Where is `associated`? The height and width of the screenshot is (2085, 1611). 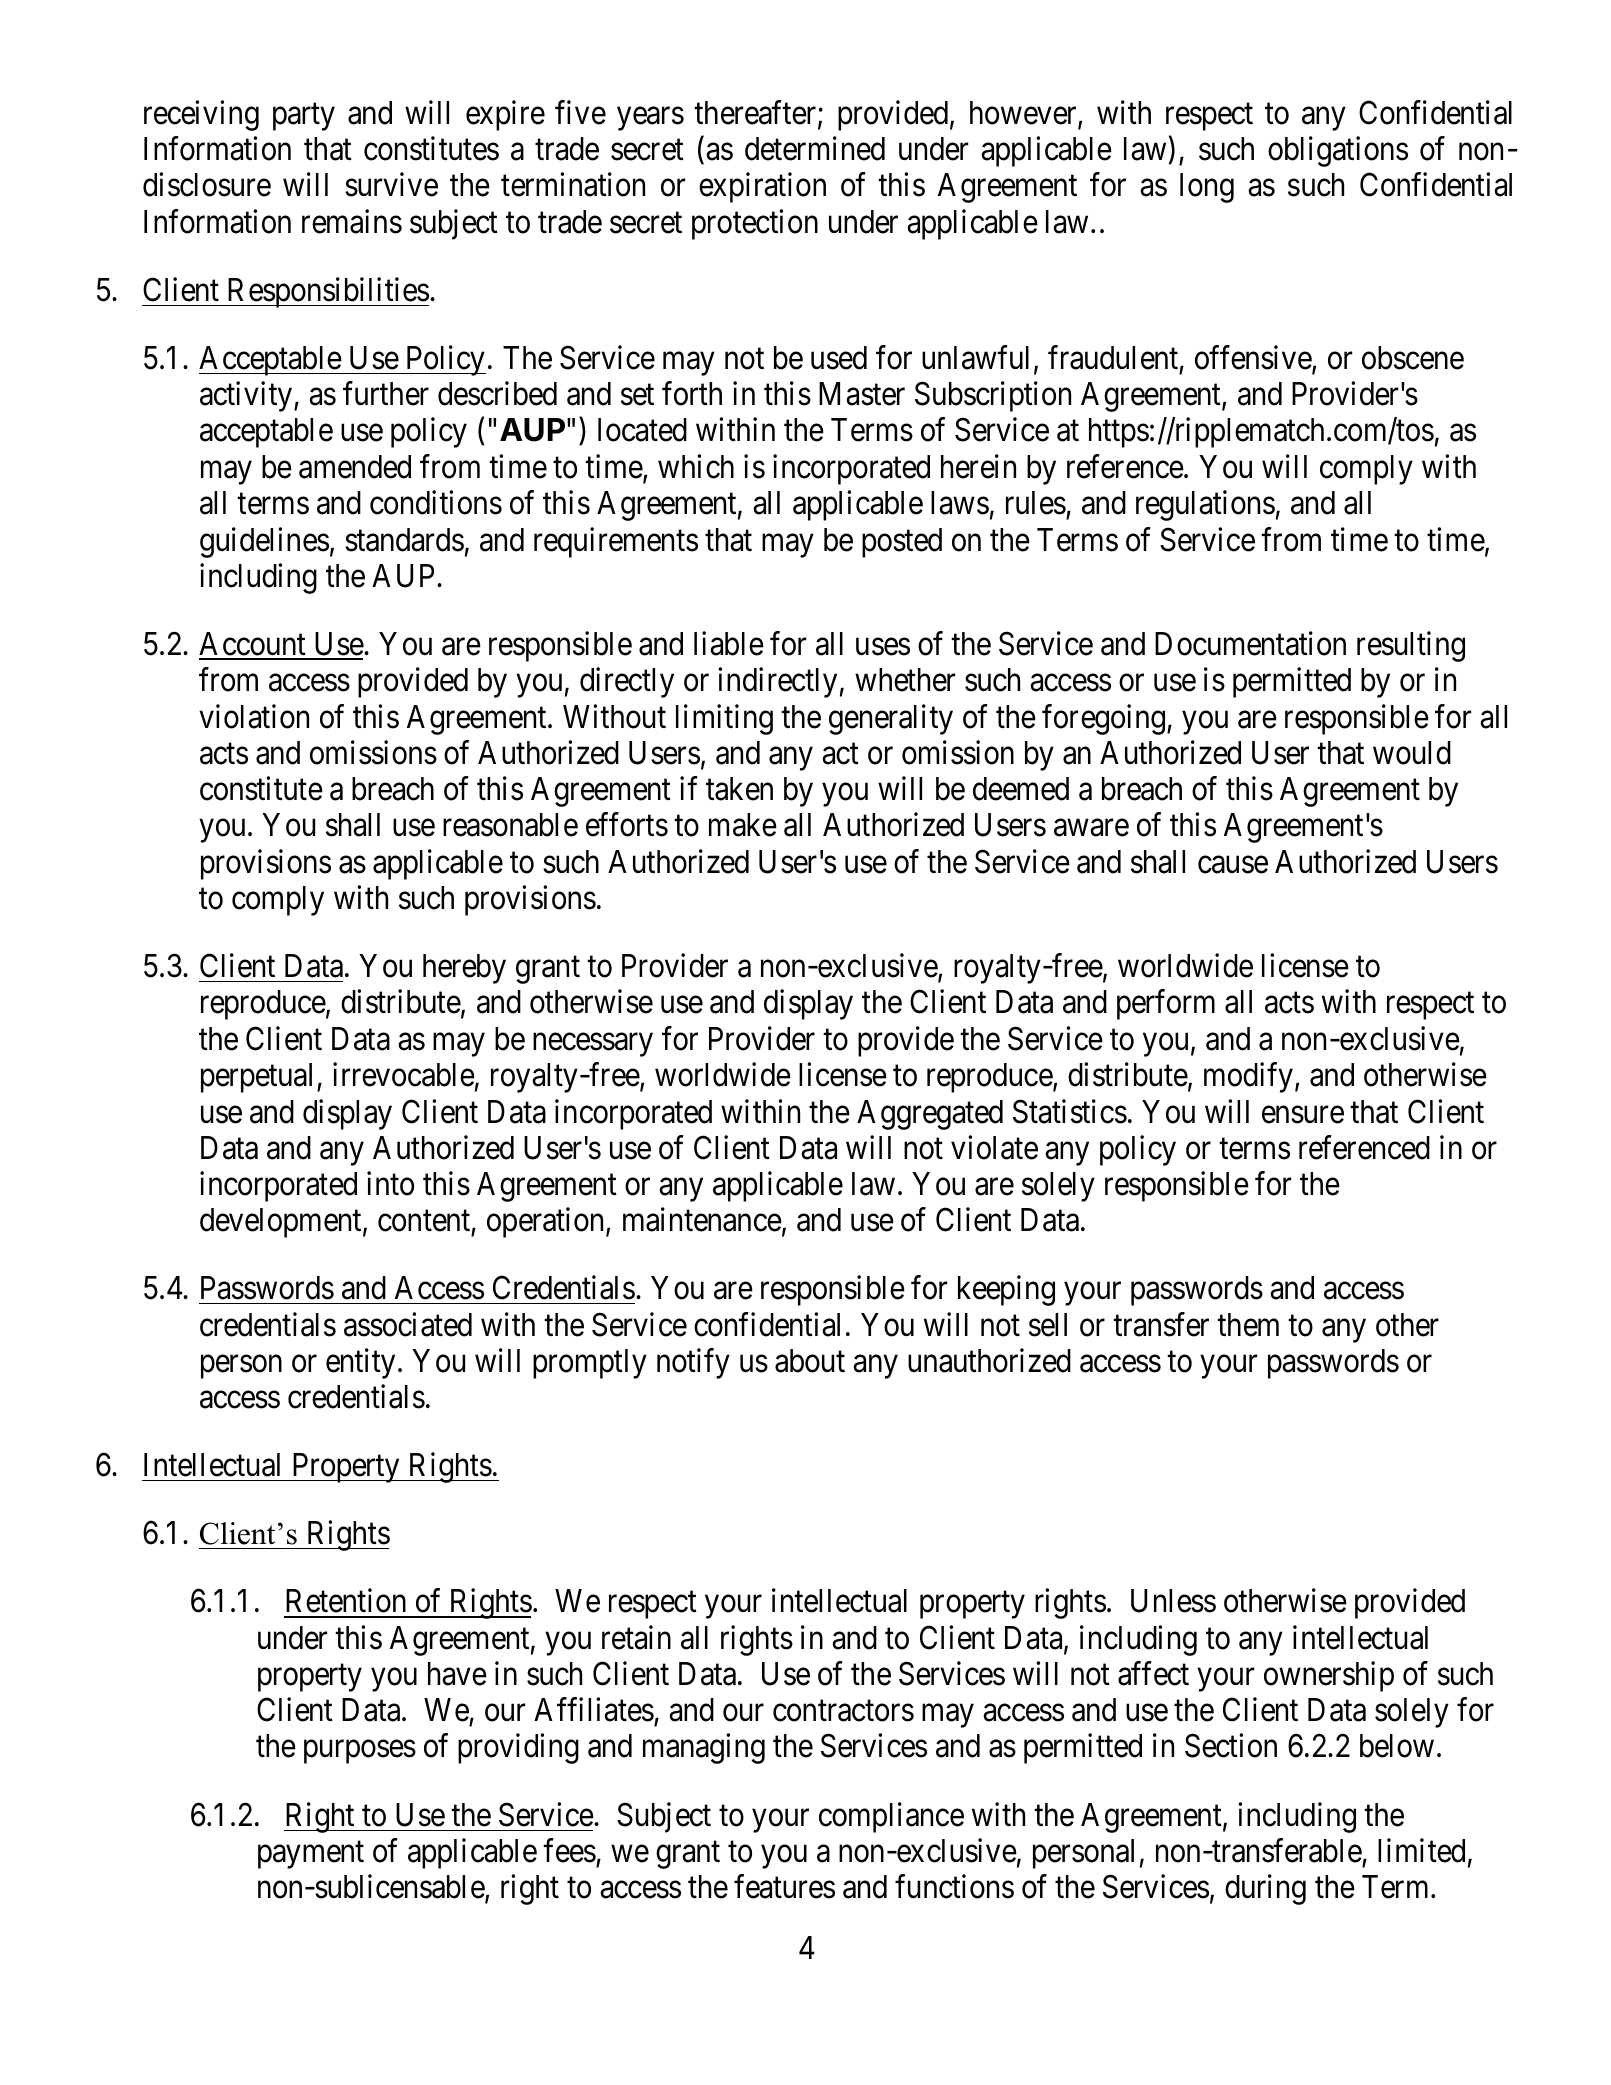
associated is located at coordinates (408, 1324).
